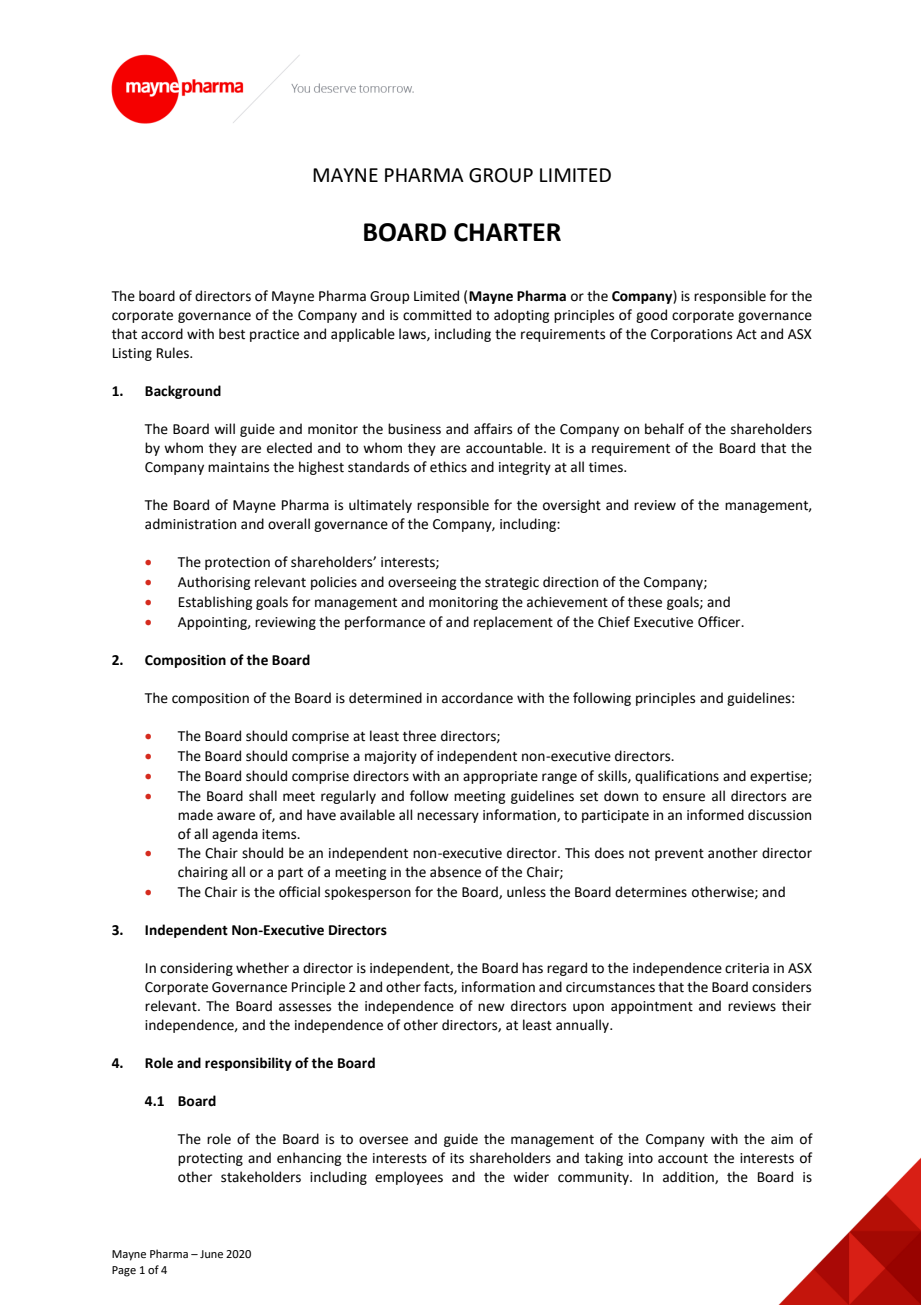 This page has height=1308, width=924. I want to click on CHARTER, so click(507, 232).
